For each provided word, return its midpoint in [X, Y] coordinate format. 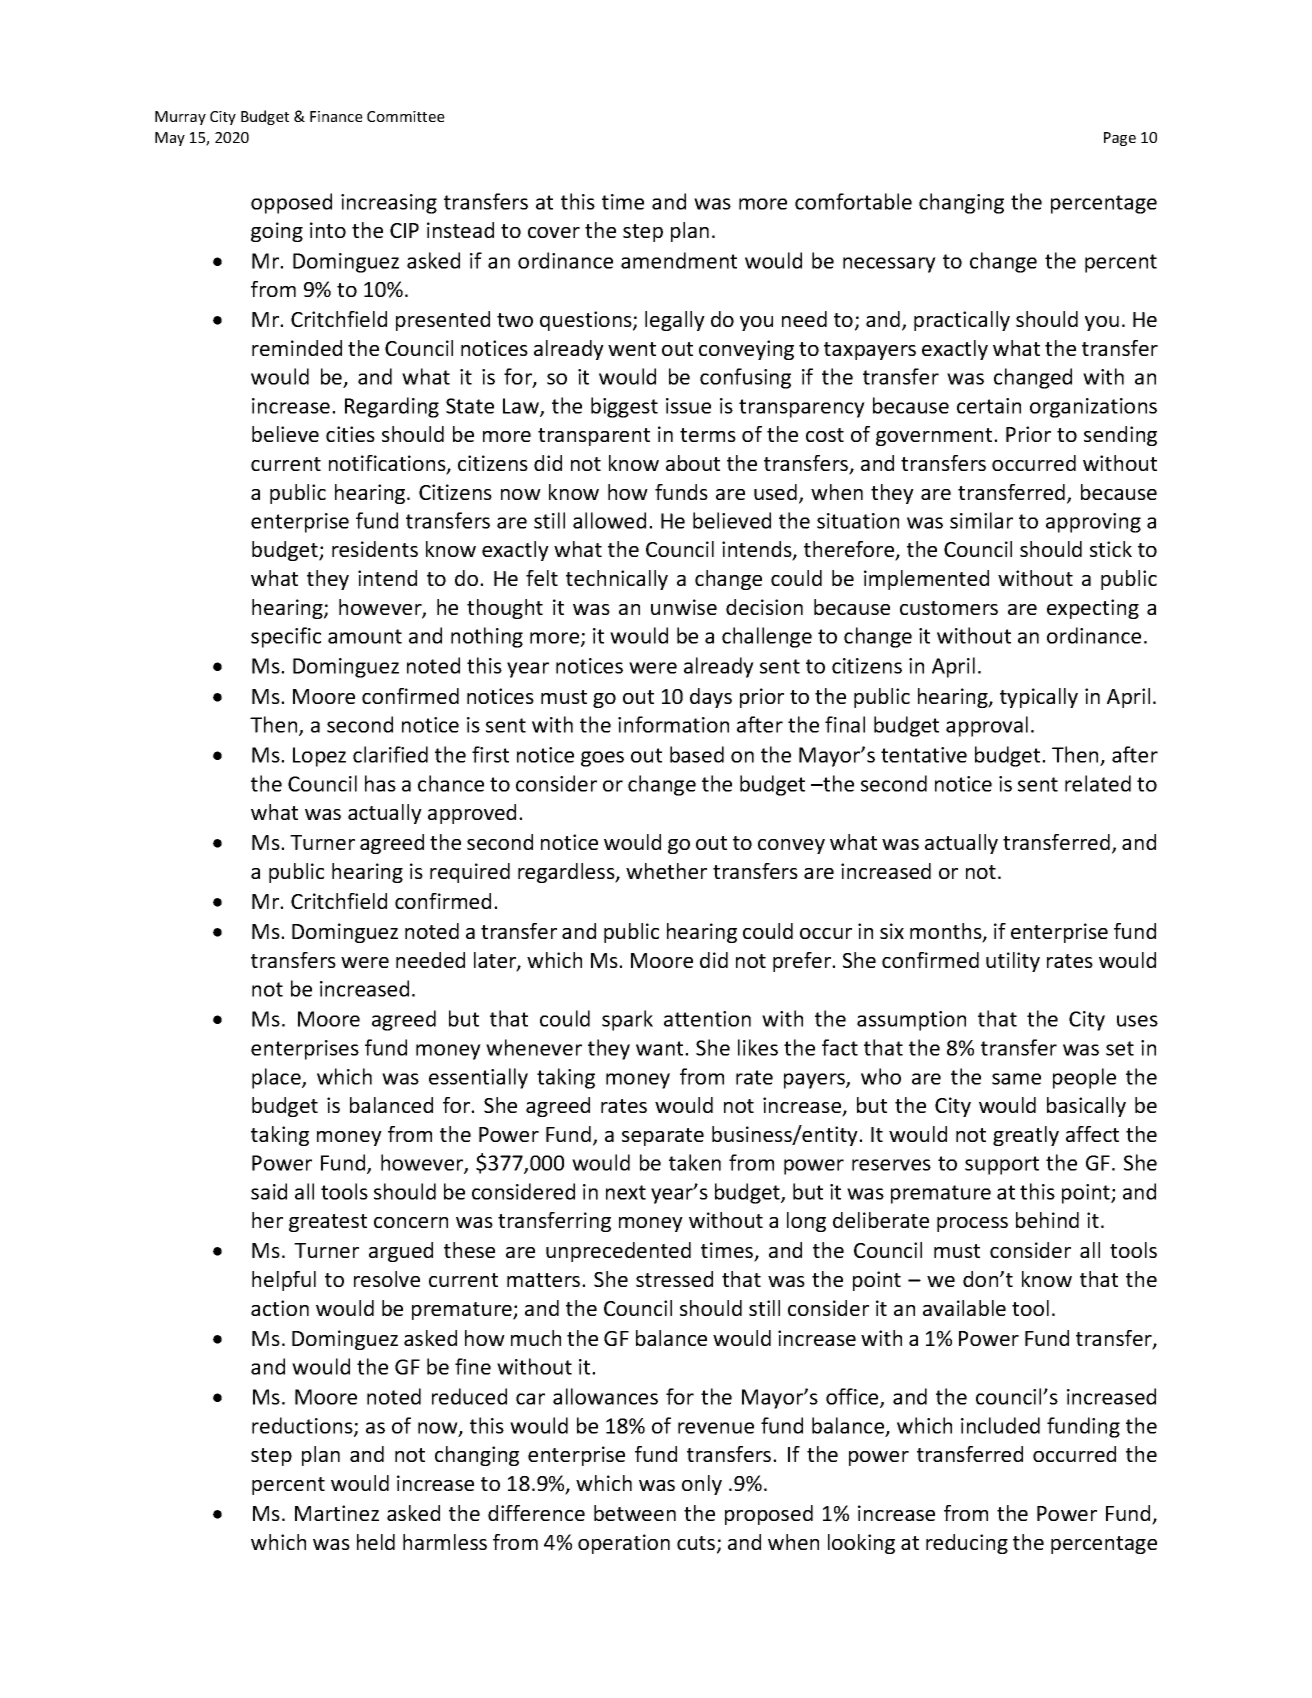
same [1016, 1079]
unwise [684, 607]
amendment [679, 260]
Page [1120, 139]
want [661, 1048]
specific [286, 637]
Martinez [337, 1513]
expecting [1093, 609]
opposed [291, 203]
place [277, 1078]
